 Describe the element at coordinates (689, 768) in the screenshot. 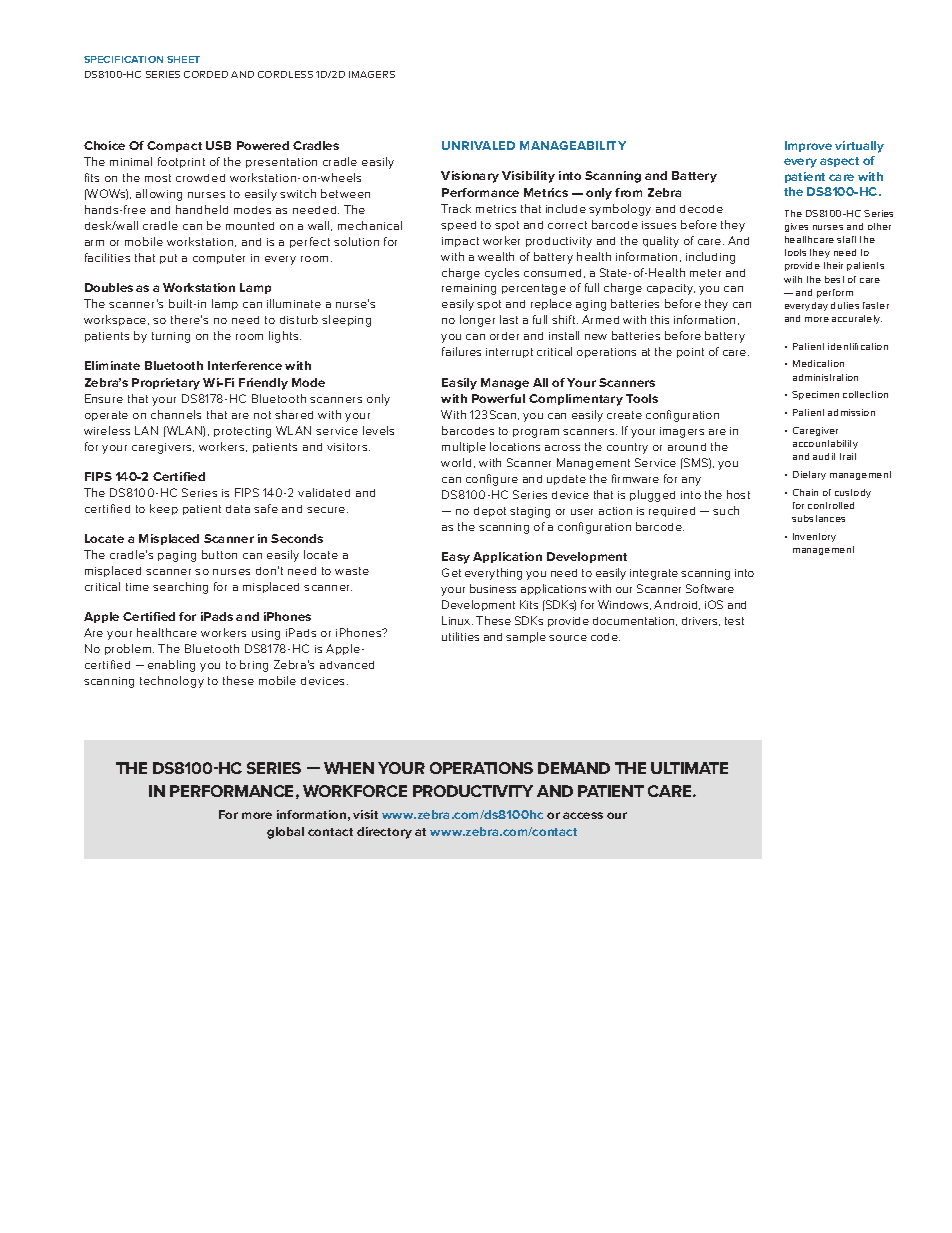

I see `ULTIMATE` at that location.
